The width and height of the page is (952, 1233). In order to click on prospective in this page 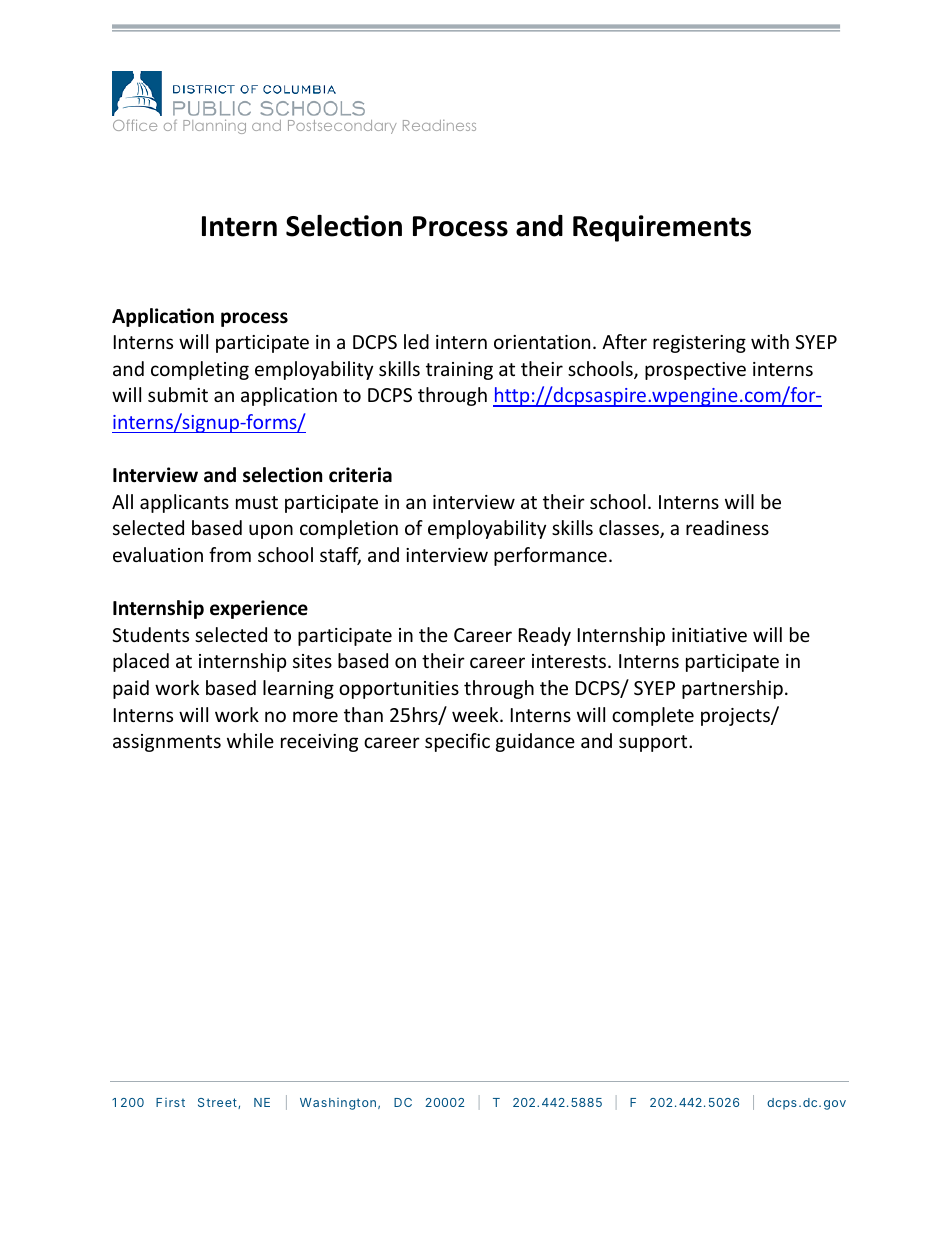, I will do `click(695, 371)`.
